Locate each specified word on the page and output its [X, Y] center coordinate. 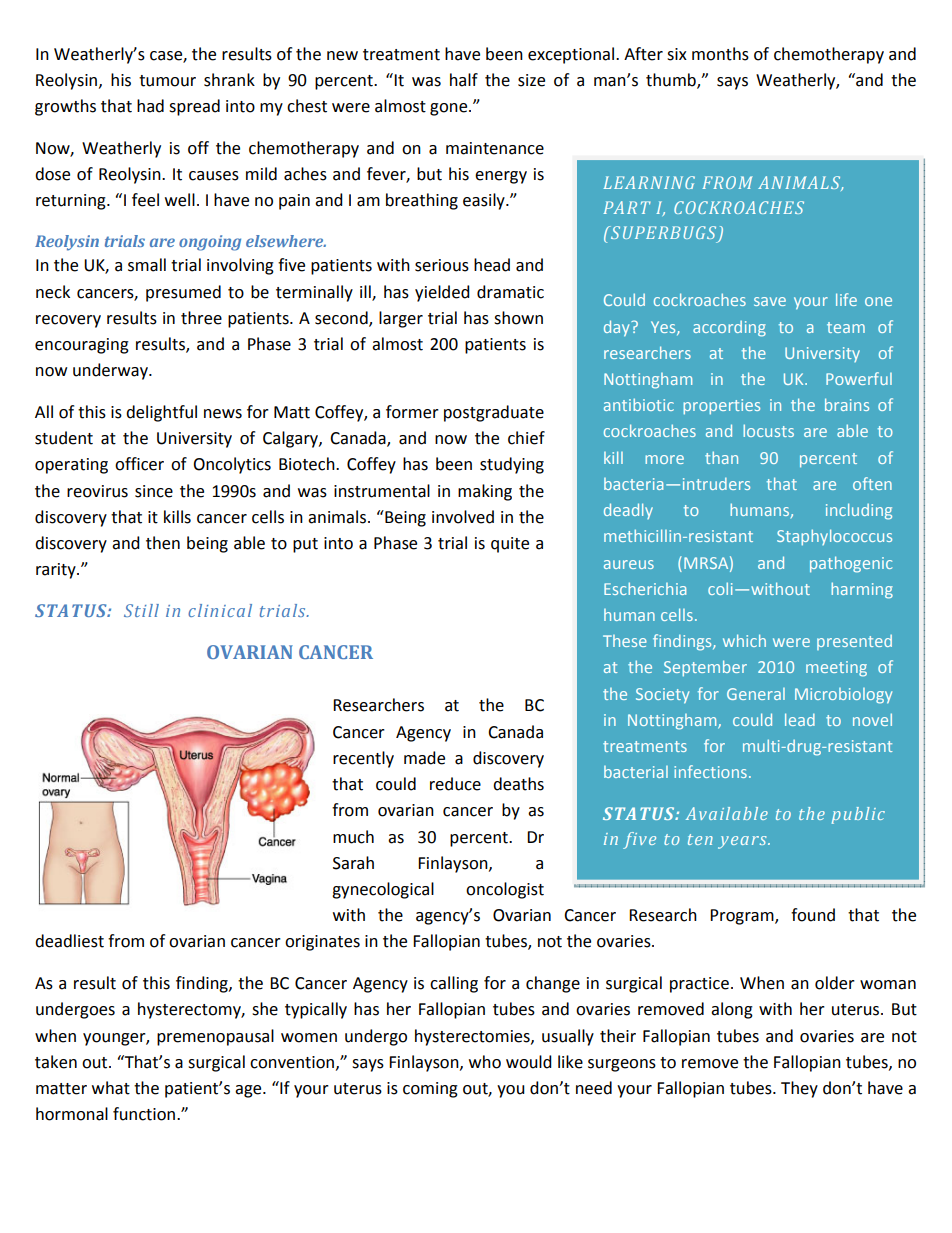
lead [800, 719]
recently [363, 759]
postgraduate [494, 413]
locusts [768, 430]
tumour [167, 81]
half [464, 80]
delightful [161, 413]
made [424, 758]
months [720, 54]
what [111, 1088]
